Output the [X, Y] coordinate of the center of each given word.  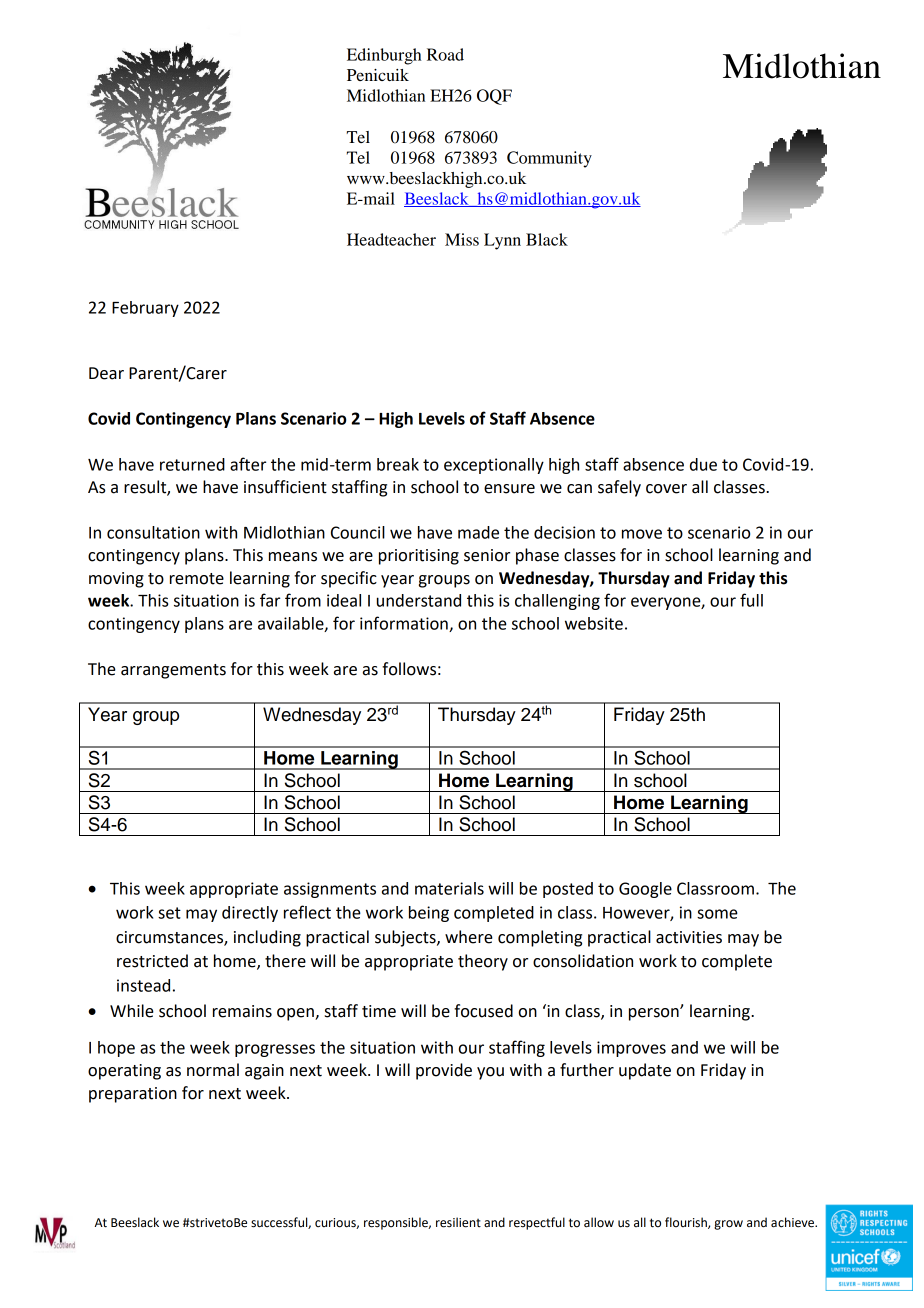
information [405, 624]
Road [445, 54]
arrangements [173, 671]
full [751, 600]
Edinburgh [384, 56]
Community [549, 159]
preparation [133, 1095]
